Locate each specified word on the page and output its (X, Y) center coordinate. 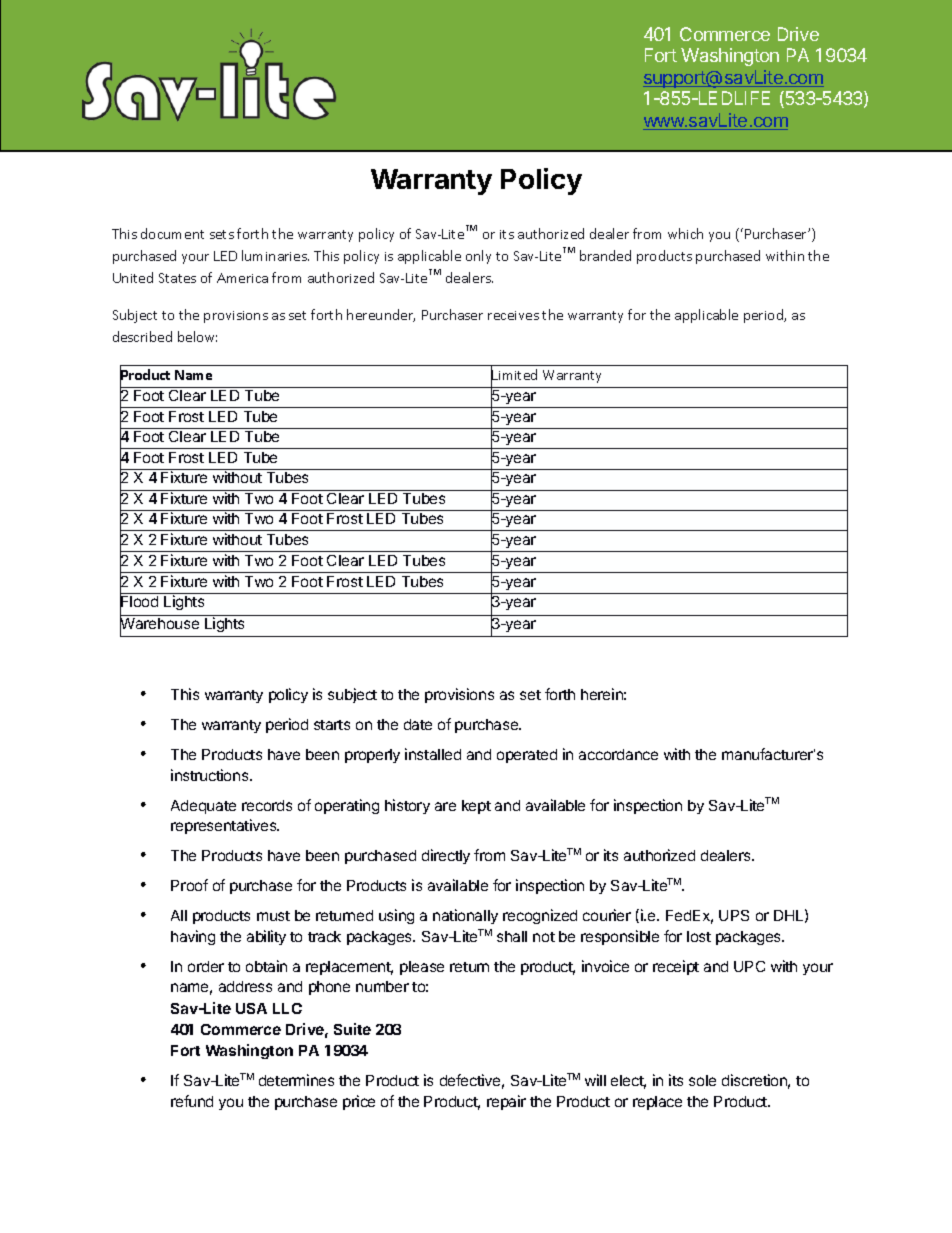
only (478, 257)
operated (527, 756)
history (407, 806)
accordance (618, 754)
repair (506, 1102)
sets (222, 234)
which (685, 233)
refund (192, 1101)
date (418, 724)
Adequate (203, 807)
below (197, 336)
